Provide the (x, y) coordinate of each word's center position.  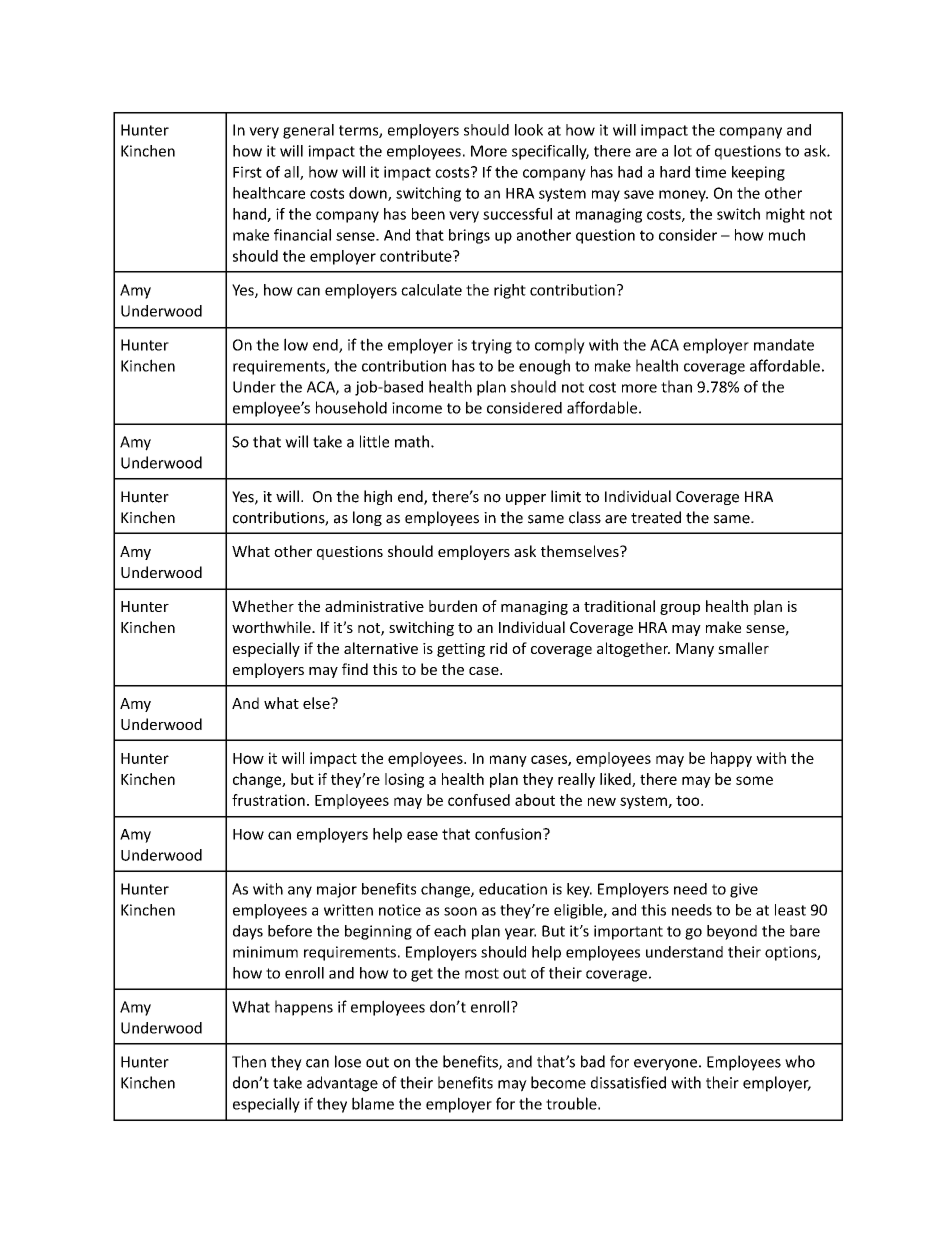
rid (498, 648)
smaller (743, 648)
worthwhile (272, 627)
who (800, 1061)
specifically (550, 152)
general (308, 131)
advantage (342, 1084)
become (558, 1082)
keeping (758, 173)
